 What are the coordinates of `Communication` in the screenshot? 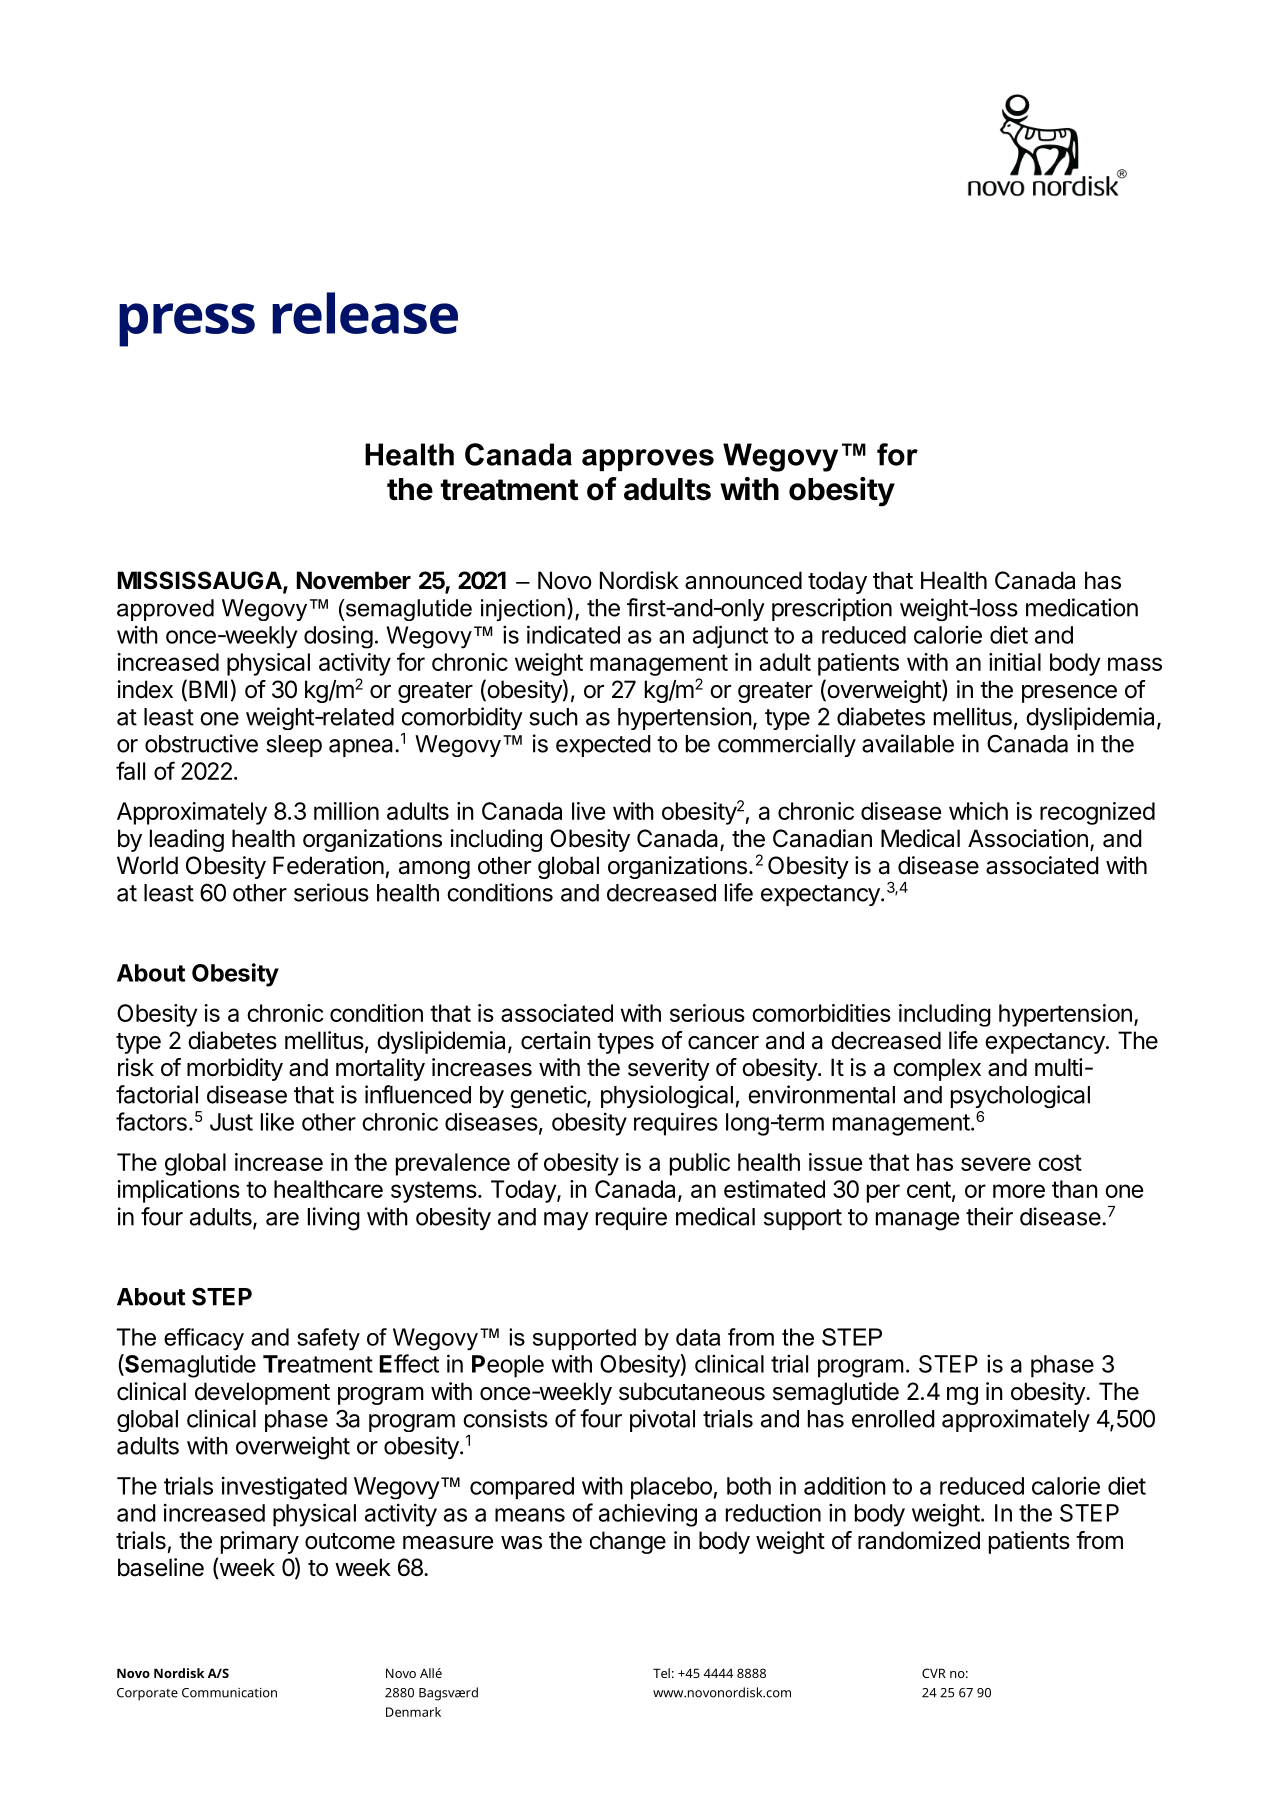 It's located at (229, 1693).
